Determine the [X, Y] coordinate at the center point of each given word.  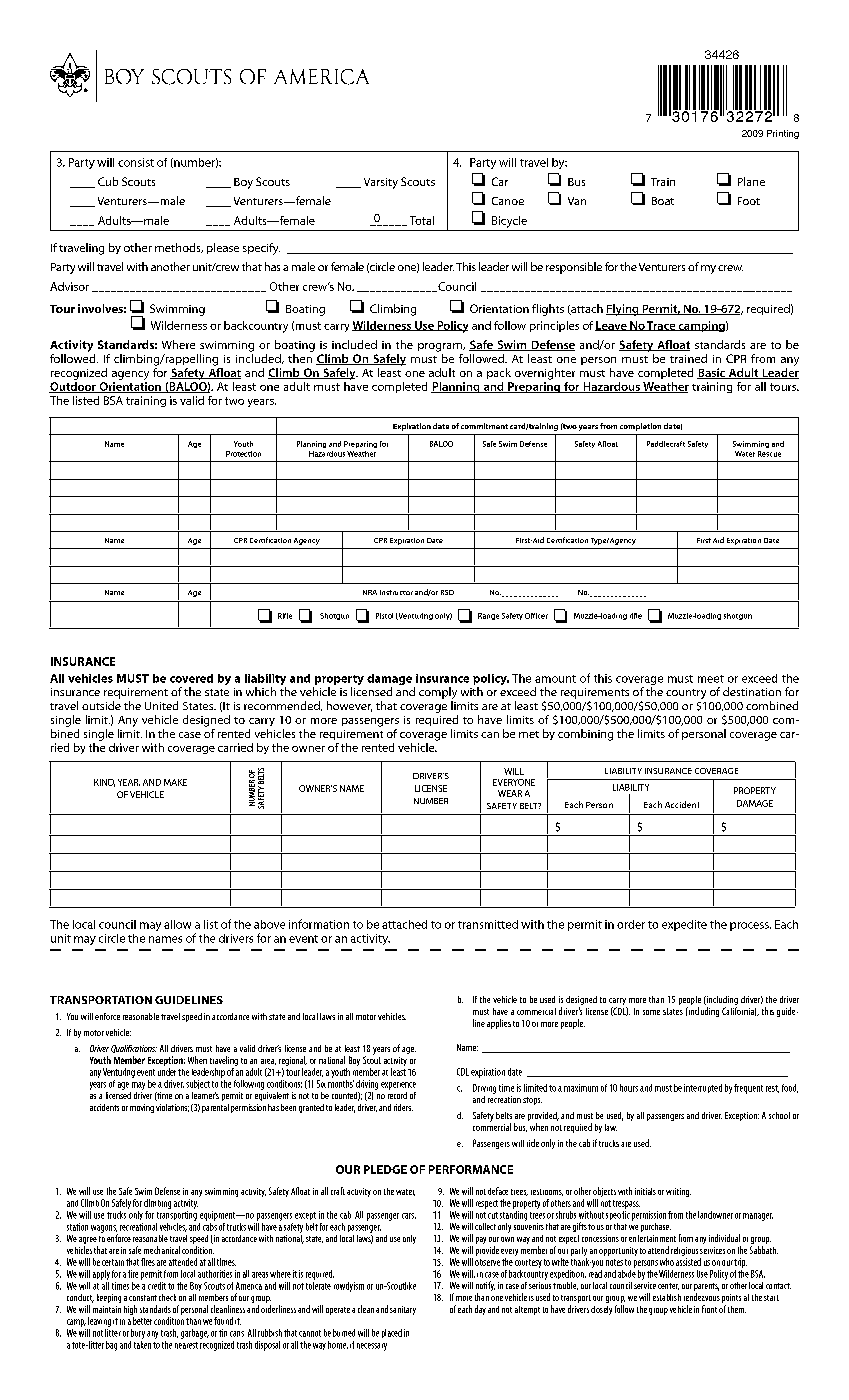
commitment [484, 426]
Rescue [769, 454]
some [651, 1012]
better [142, 1321]
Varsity [381, 183]
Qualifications [134, 1049]
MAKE [175, 782]
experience [398, 1086]
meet [711, 679]
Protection [243, 454]
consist [136, 162]
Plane [751, 181]
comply [438, 694]
